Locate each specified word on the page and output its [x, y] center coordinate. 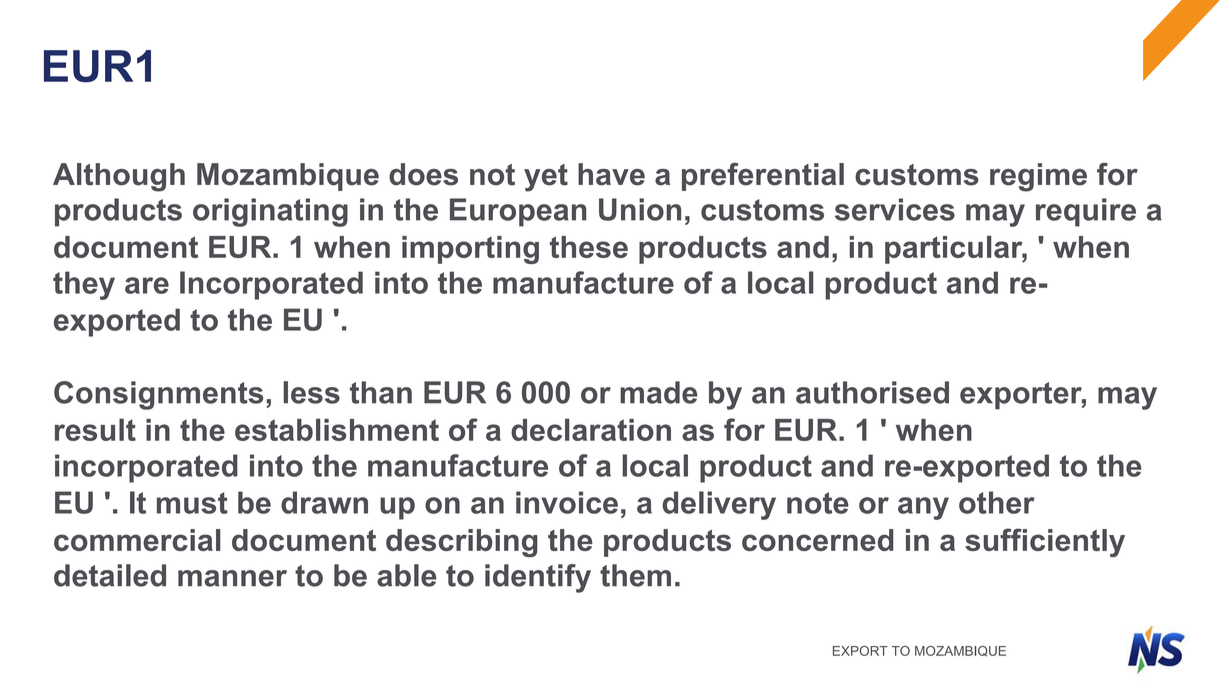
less [312, 392]
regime [1038, 177]
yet [546, 178]
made [659, 392]
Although [119, 177]
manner [232, 578]
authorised [872, 392]
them [635, 575]
